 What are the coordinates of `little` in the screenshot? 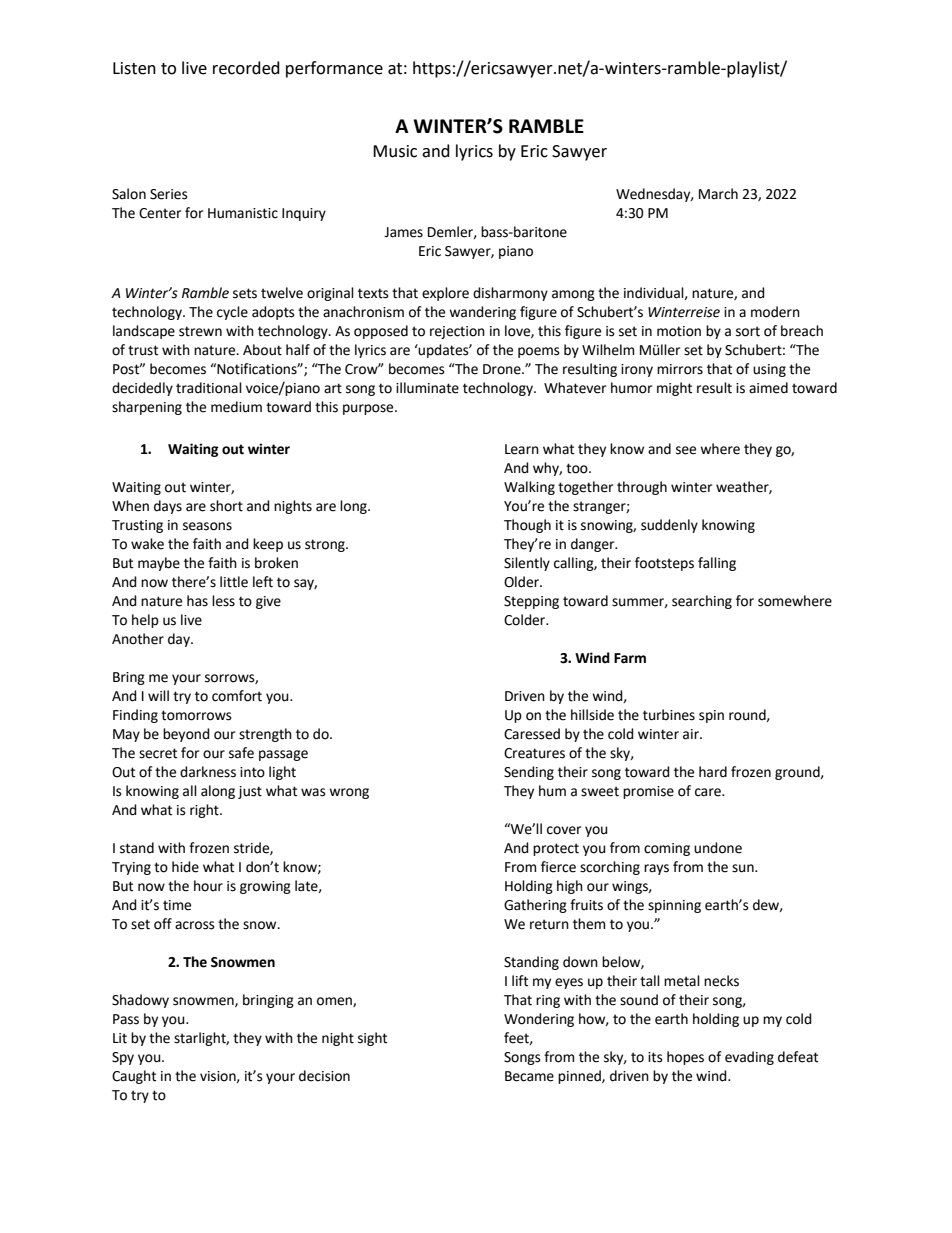 It's located at (234, 582).
